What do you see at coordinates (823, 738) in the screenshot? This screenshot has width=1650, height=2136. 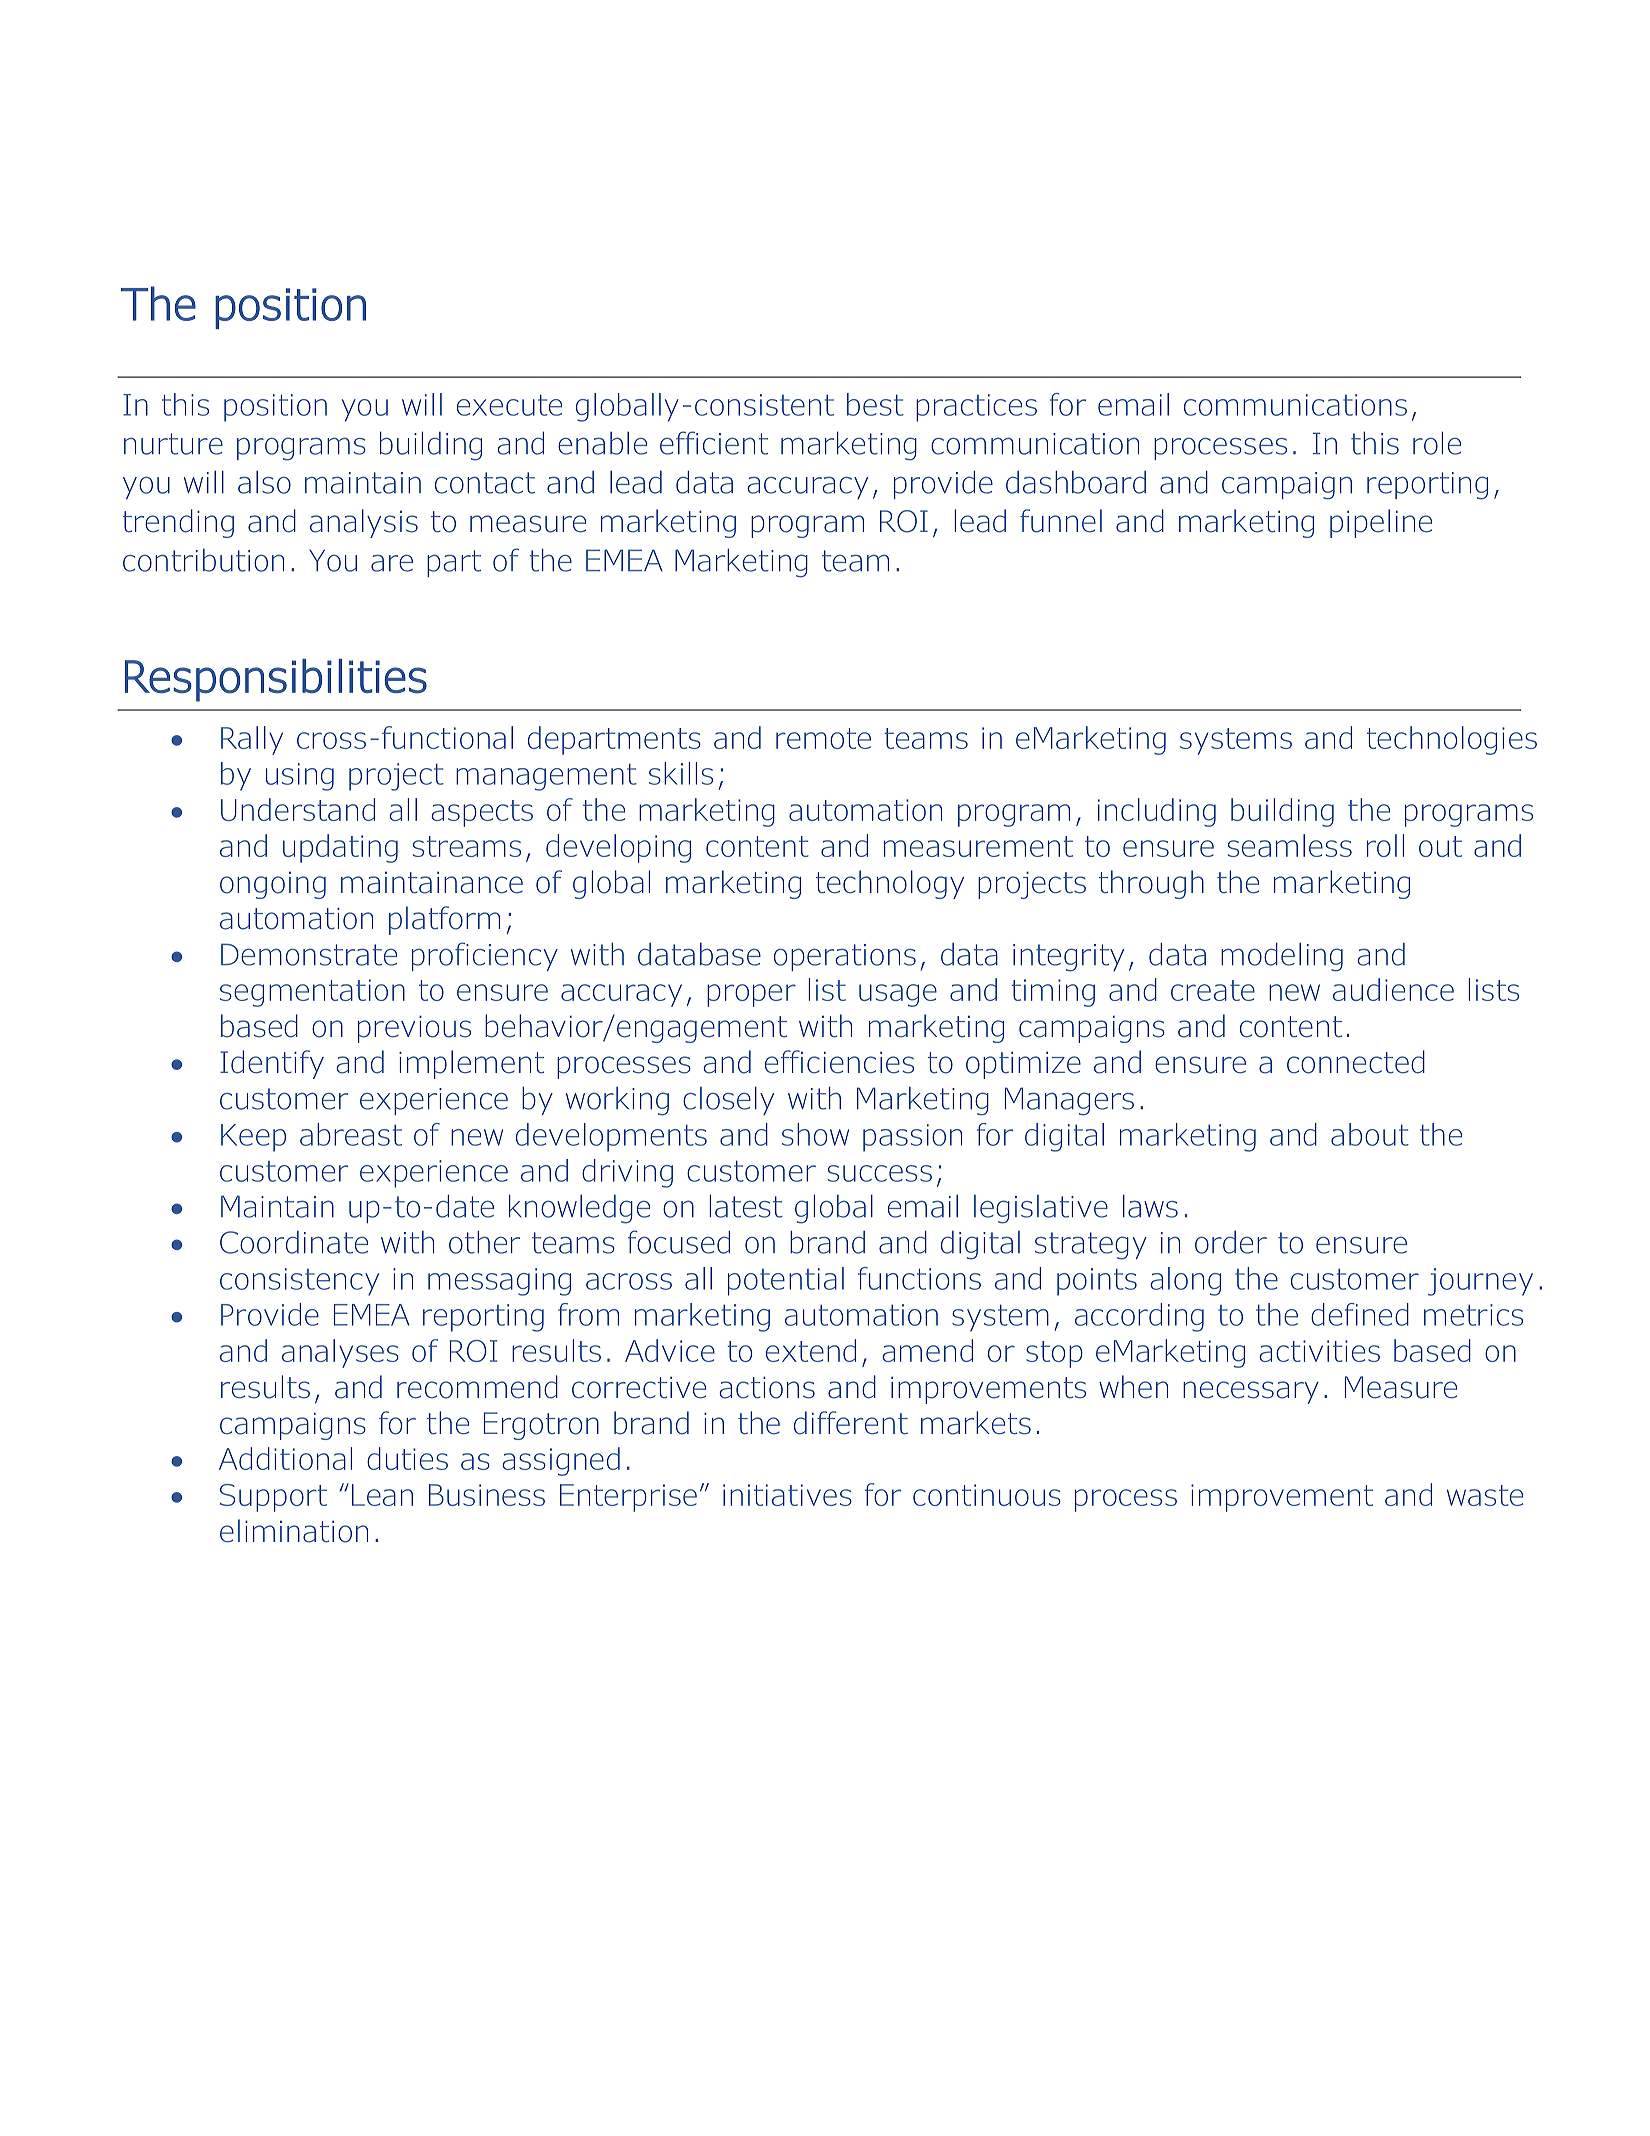 I see `remote` at bounding box center [823, 738].
